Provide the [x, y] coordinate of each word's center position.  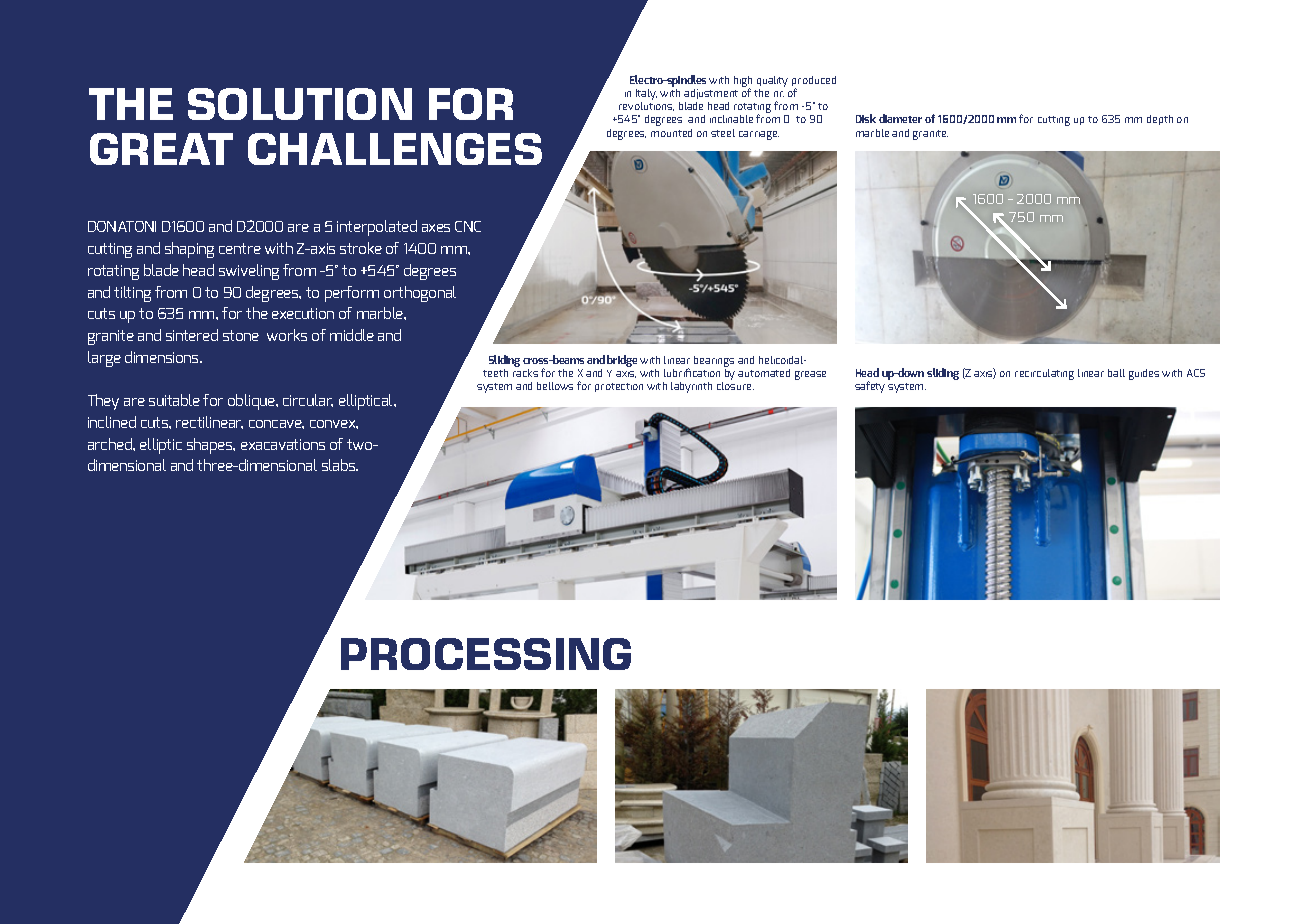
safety [870, 387]
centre [240, 248]
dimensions [163, 357]
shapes [211, 446]
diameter [900, 118]
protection [619, 387]
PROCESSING [486, 654]
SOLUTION [300, 104]
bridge [622, 361]
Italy [646, 96]
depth [1160, 120]
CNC [468, 226]
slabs [340, 465]
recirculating [1044, 374]
